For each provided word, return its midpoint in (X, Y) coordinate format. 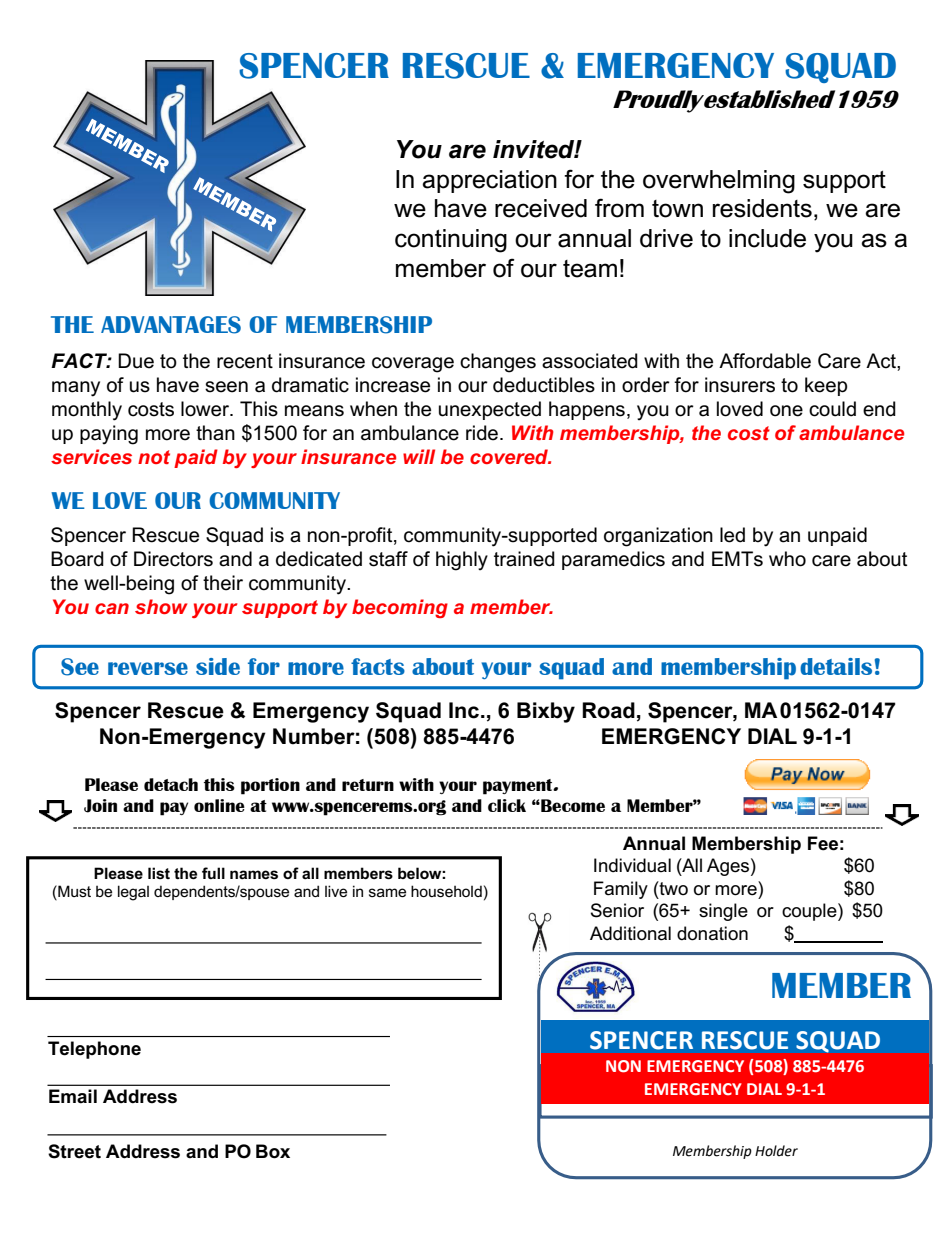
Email (73, 1096)
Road (608, 710)
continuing (451, 241)
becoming (400, 608)
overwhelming (719, 182)
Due (136, 361)
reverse (148, 668)
